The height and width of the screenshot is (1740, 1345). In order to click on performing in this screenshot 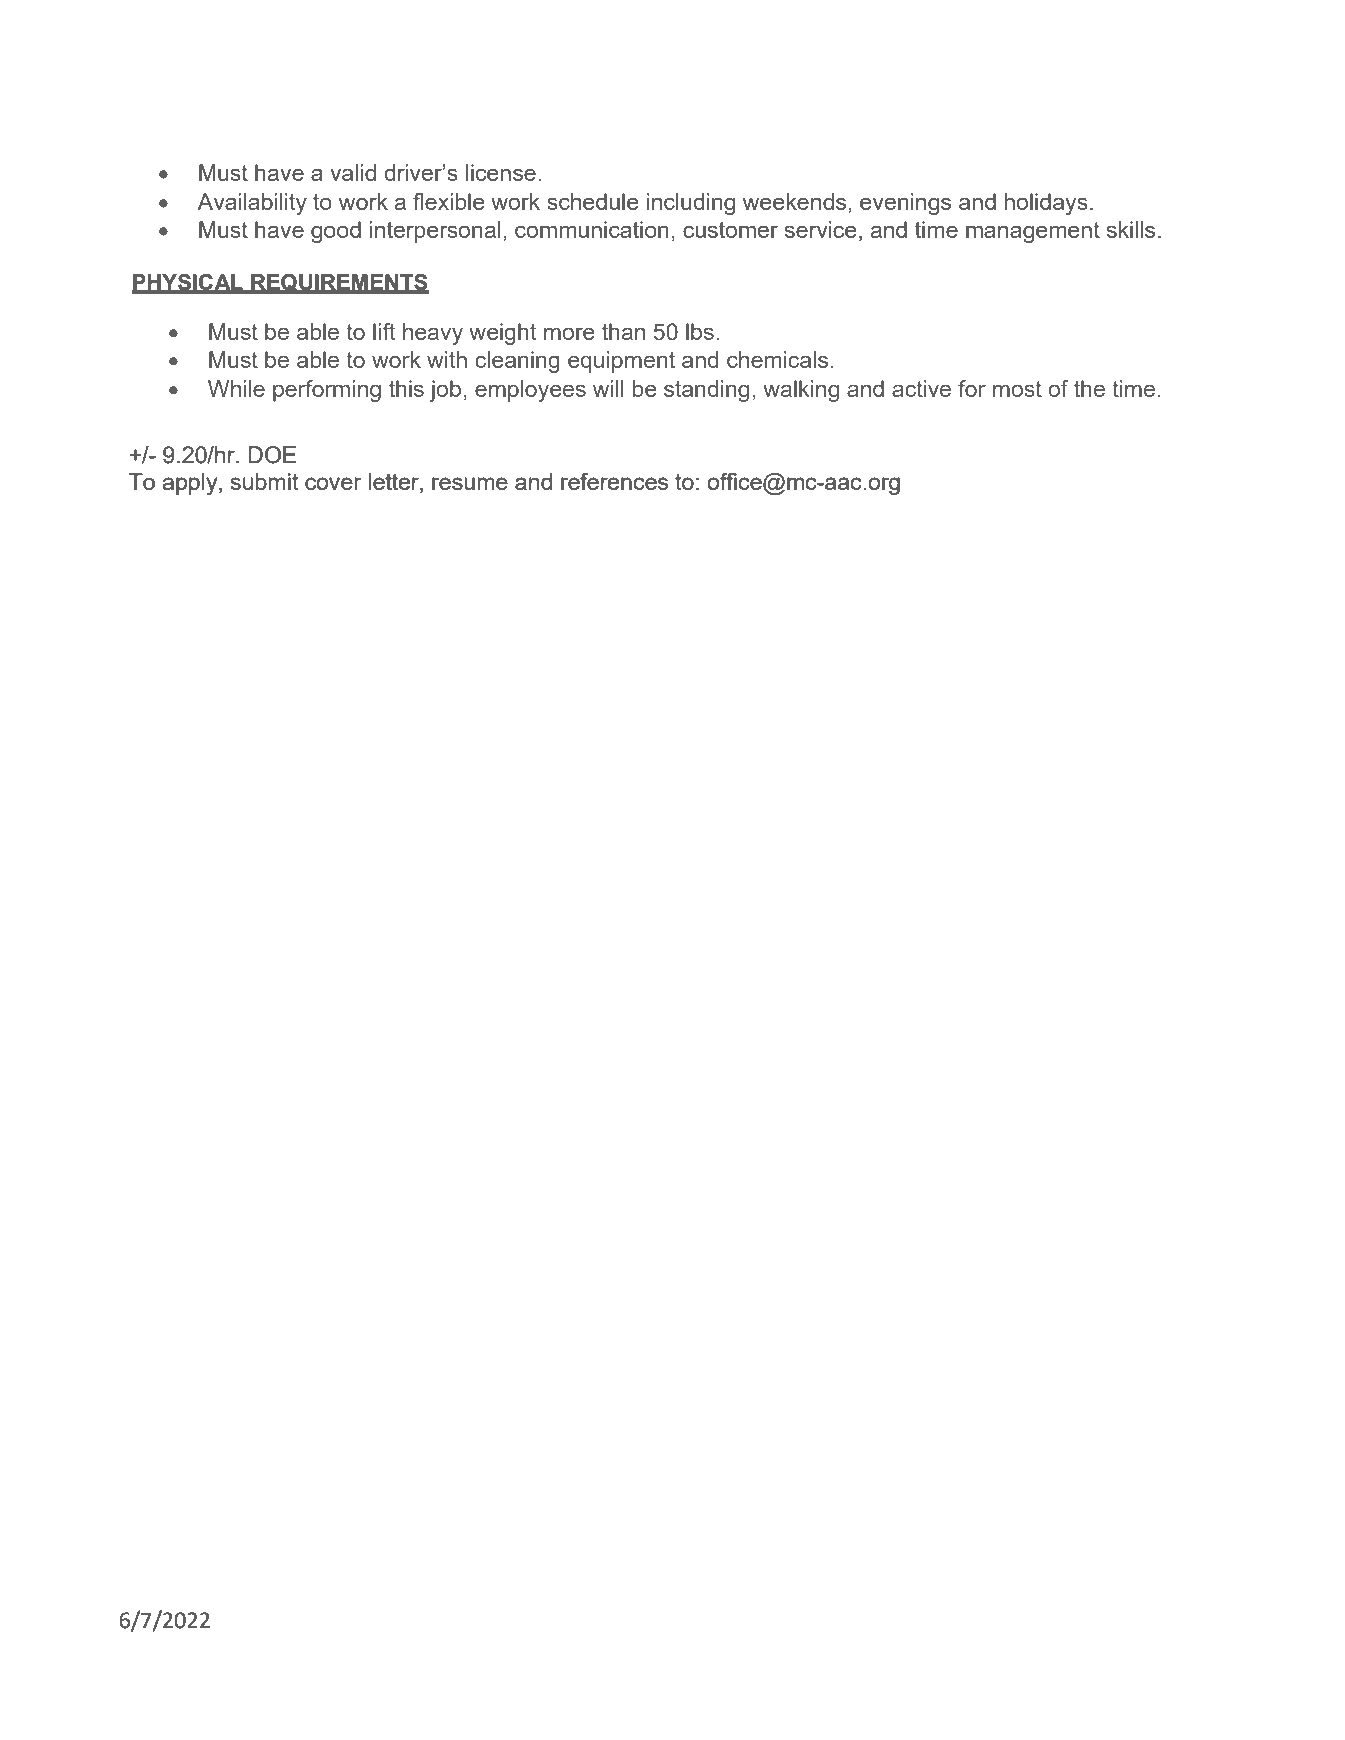, I will do `click(327, 391)`.
